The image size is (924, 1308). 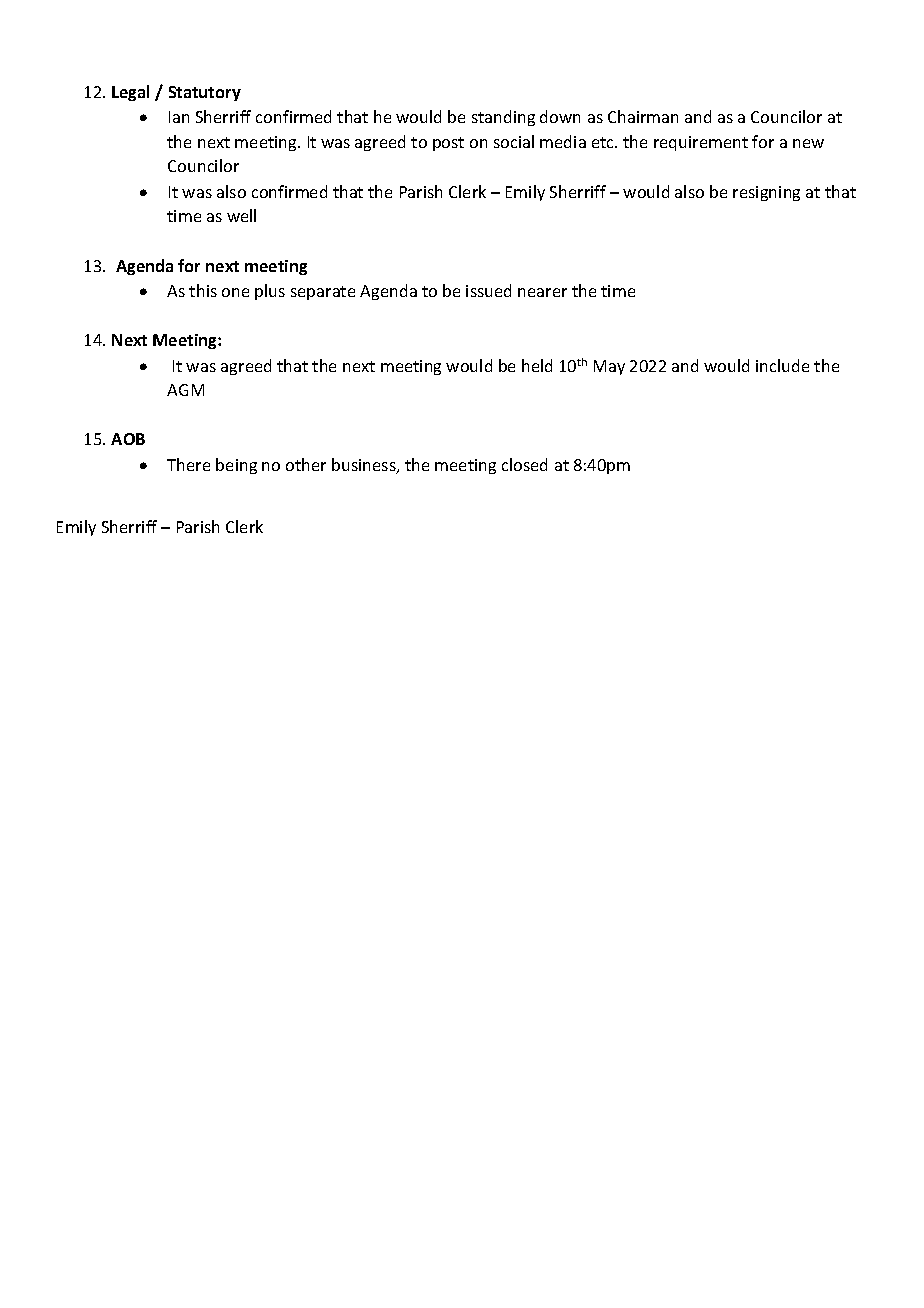 I want to click on There, so click(x=188, y=464).
